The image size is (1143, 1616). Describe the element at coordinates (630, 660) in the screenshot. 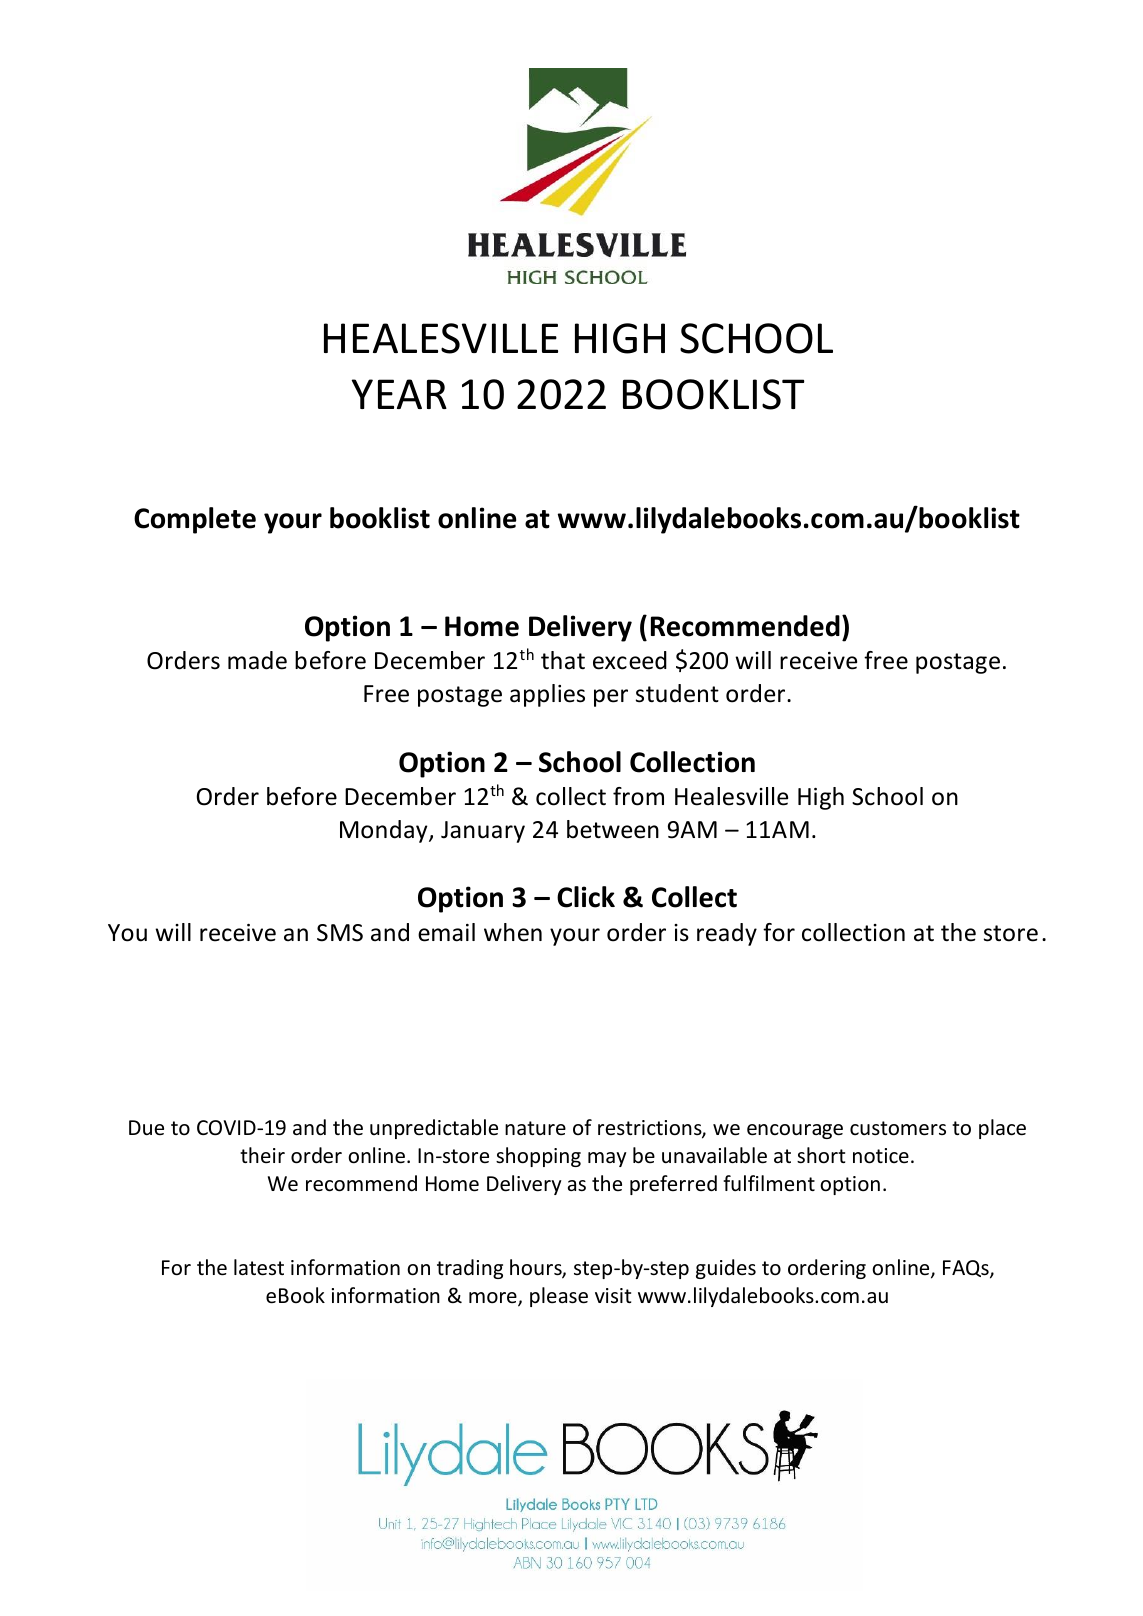

I see `exceed` at that location.
